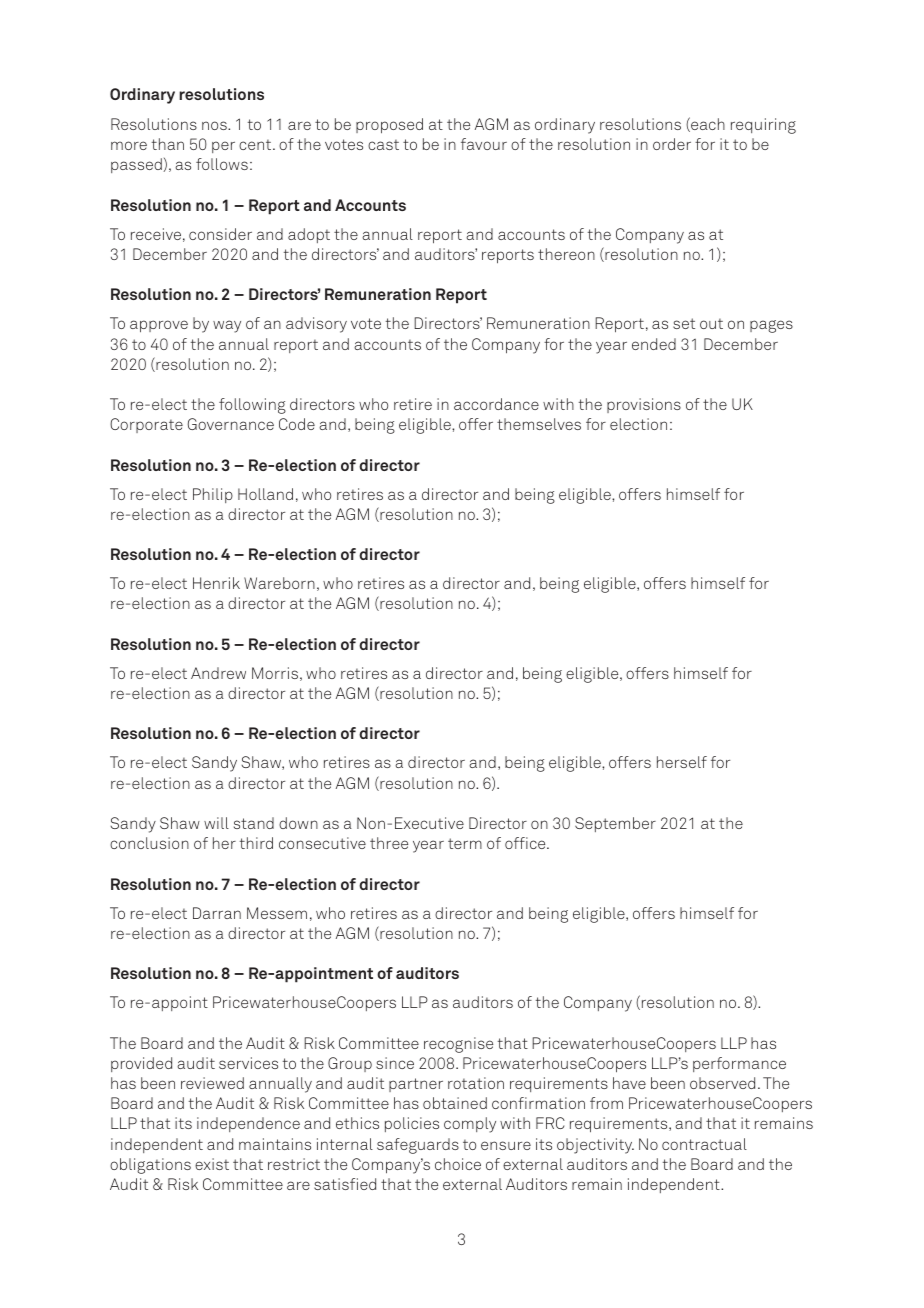 This page has width=924, height=1308. I want to click on order, so click(672, 144).
